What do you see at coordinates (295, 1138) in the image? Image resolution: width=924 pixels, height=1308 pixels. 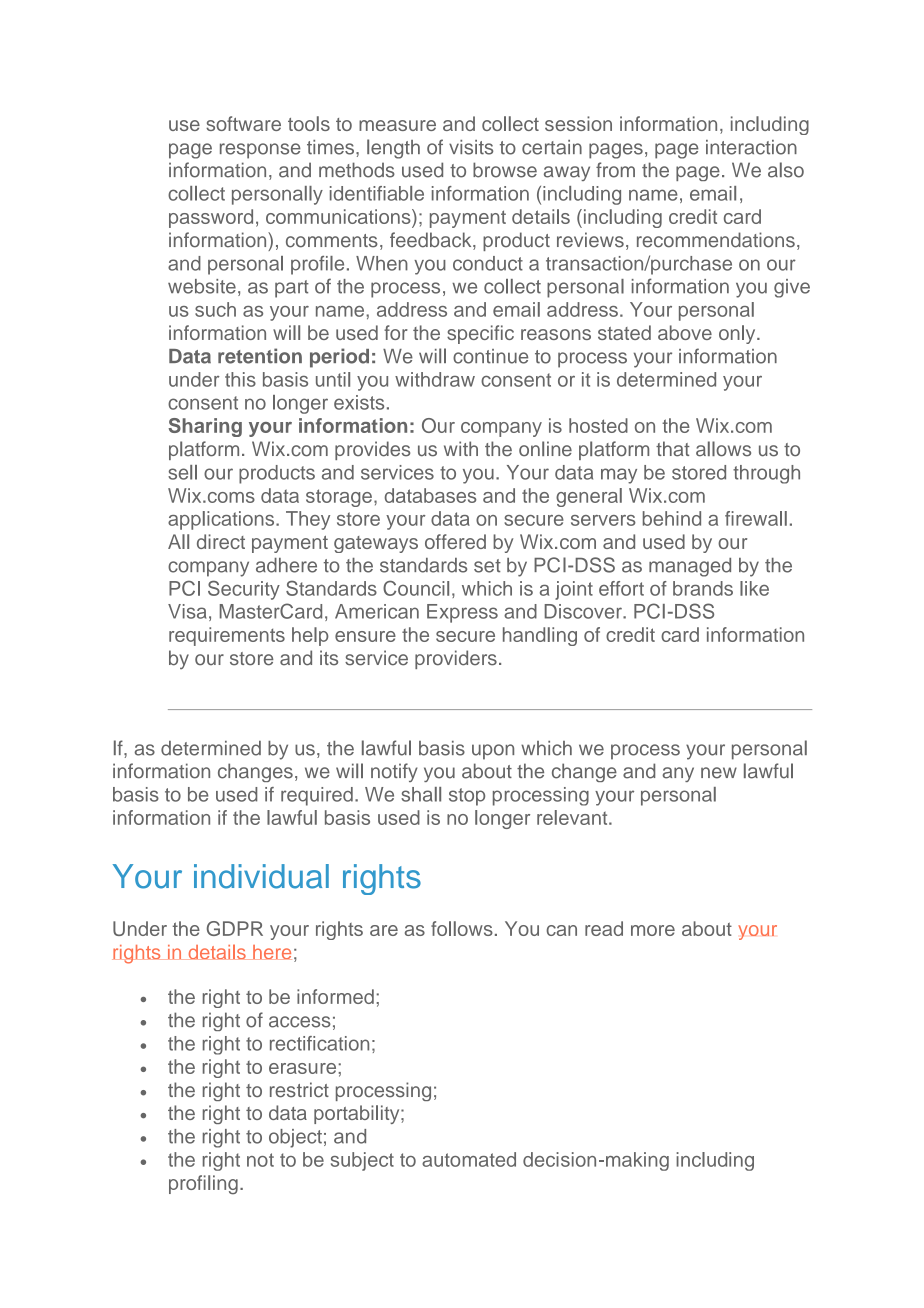 I see `object` at bounding box center [295, 1138].
